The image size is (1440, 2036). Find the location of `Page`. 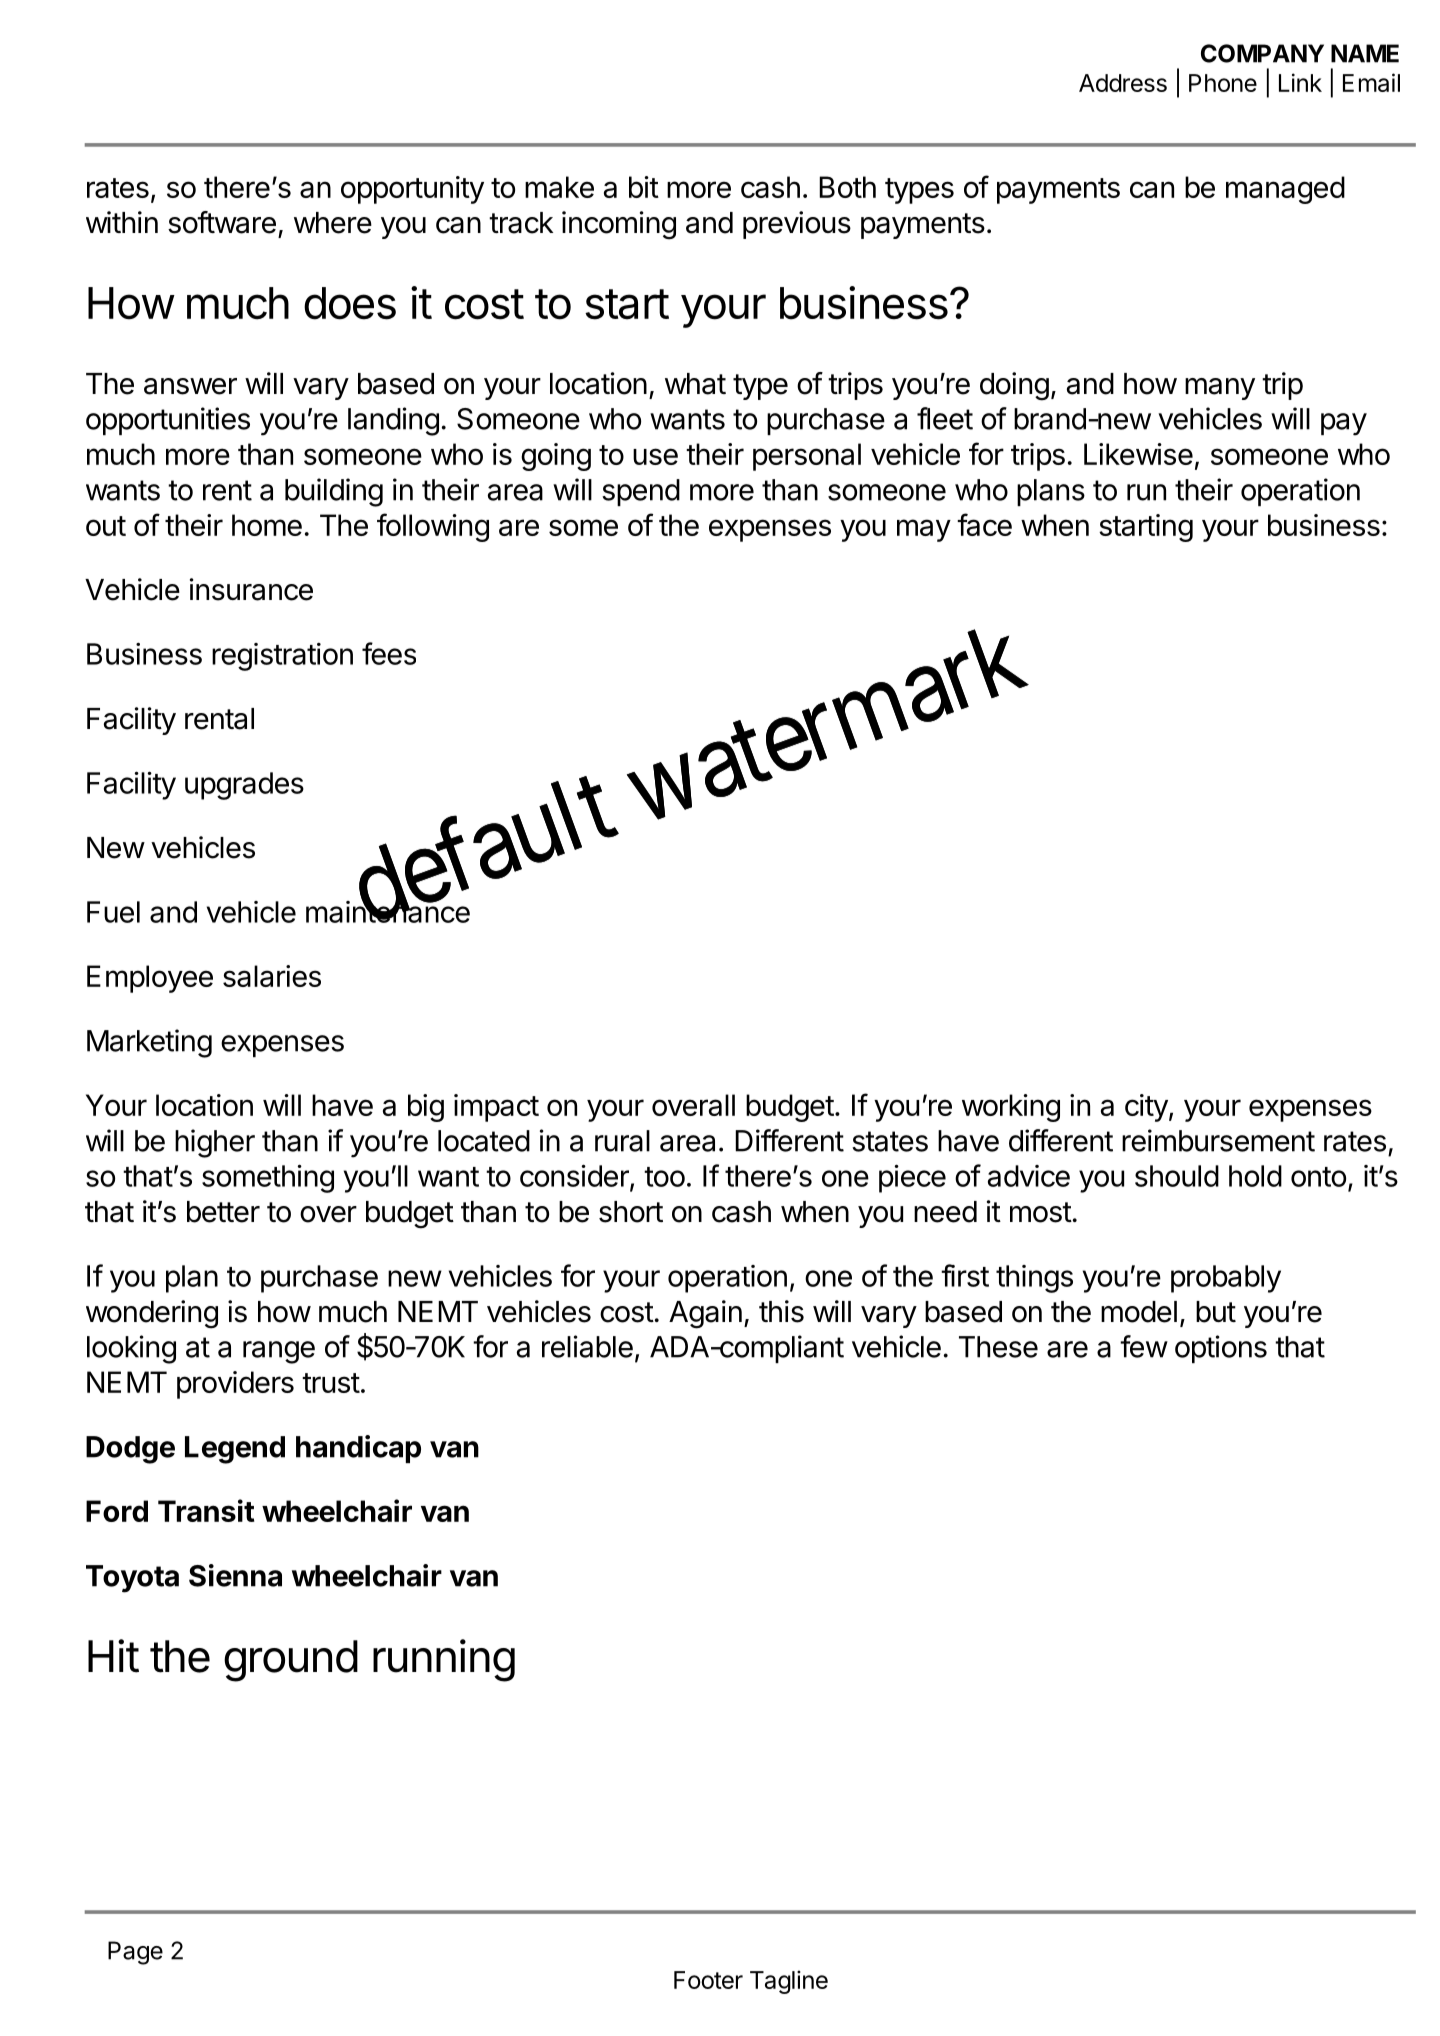

Page is located at coordinates (135, 1953).
